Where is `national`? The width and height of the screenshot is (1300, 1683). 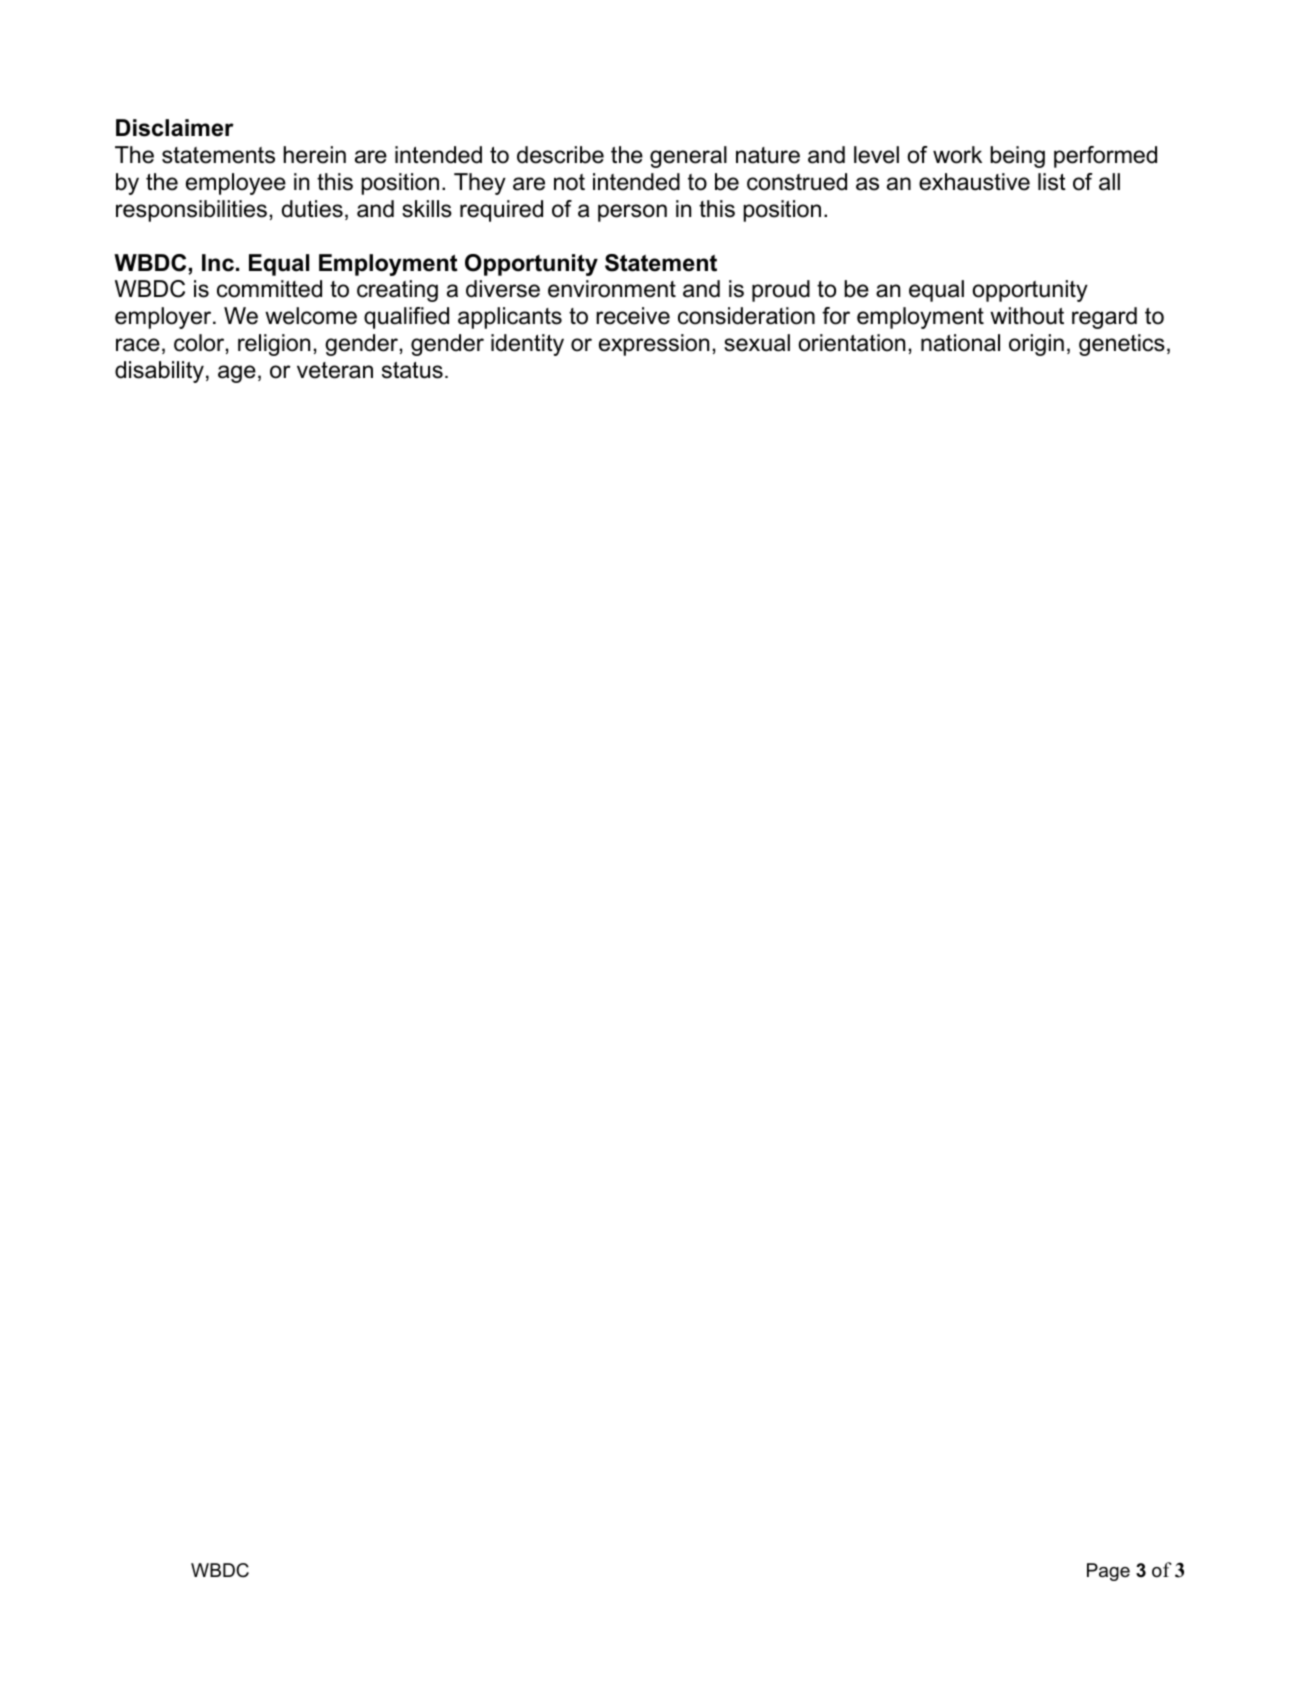
national is located at coordinates (960, 343).
